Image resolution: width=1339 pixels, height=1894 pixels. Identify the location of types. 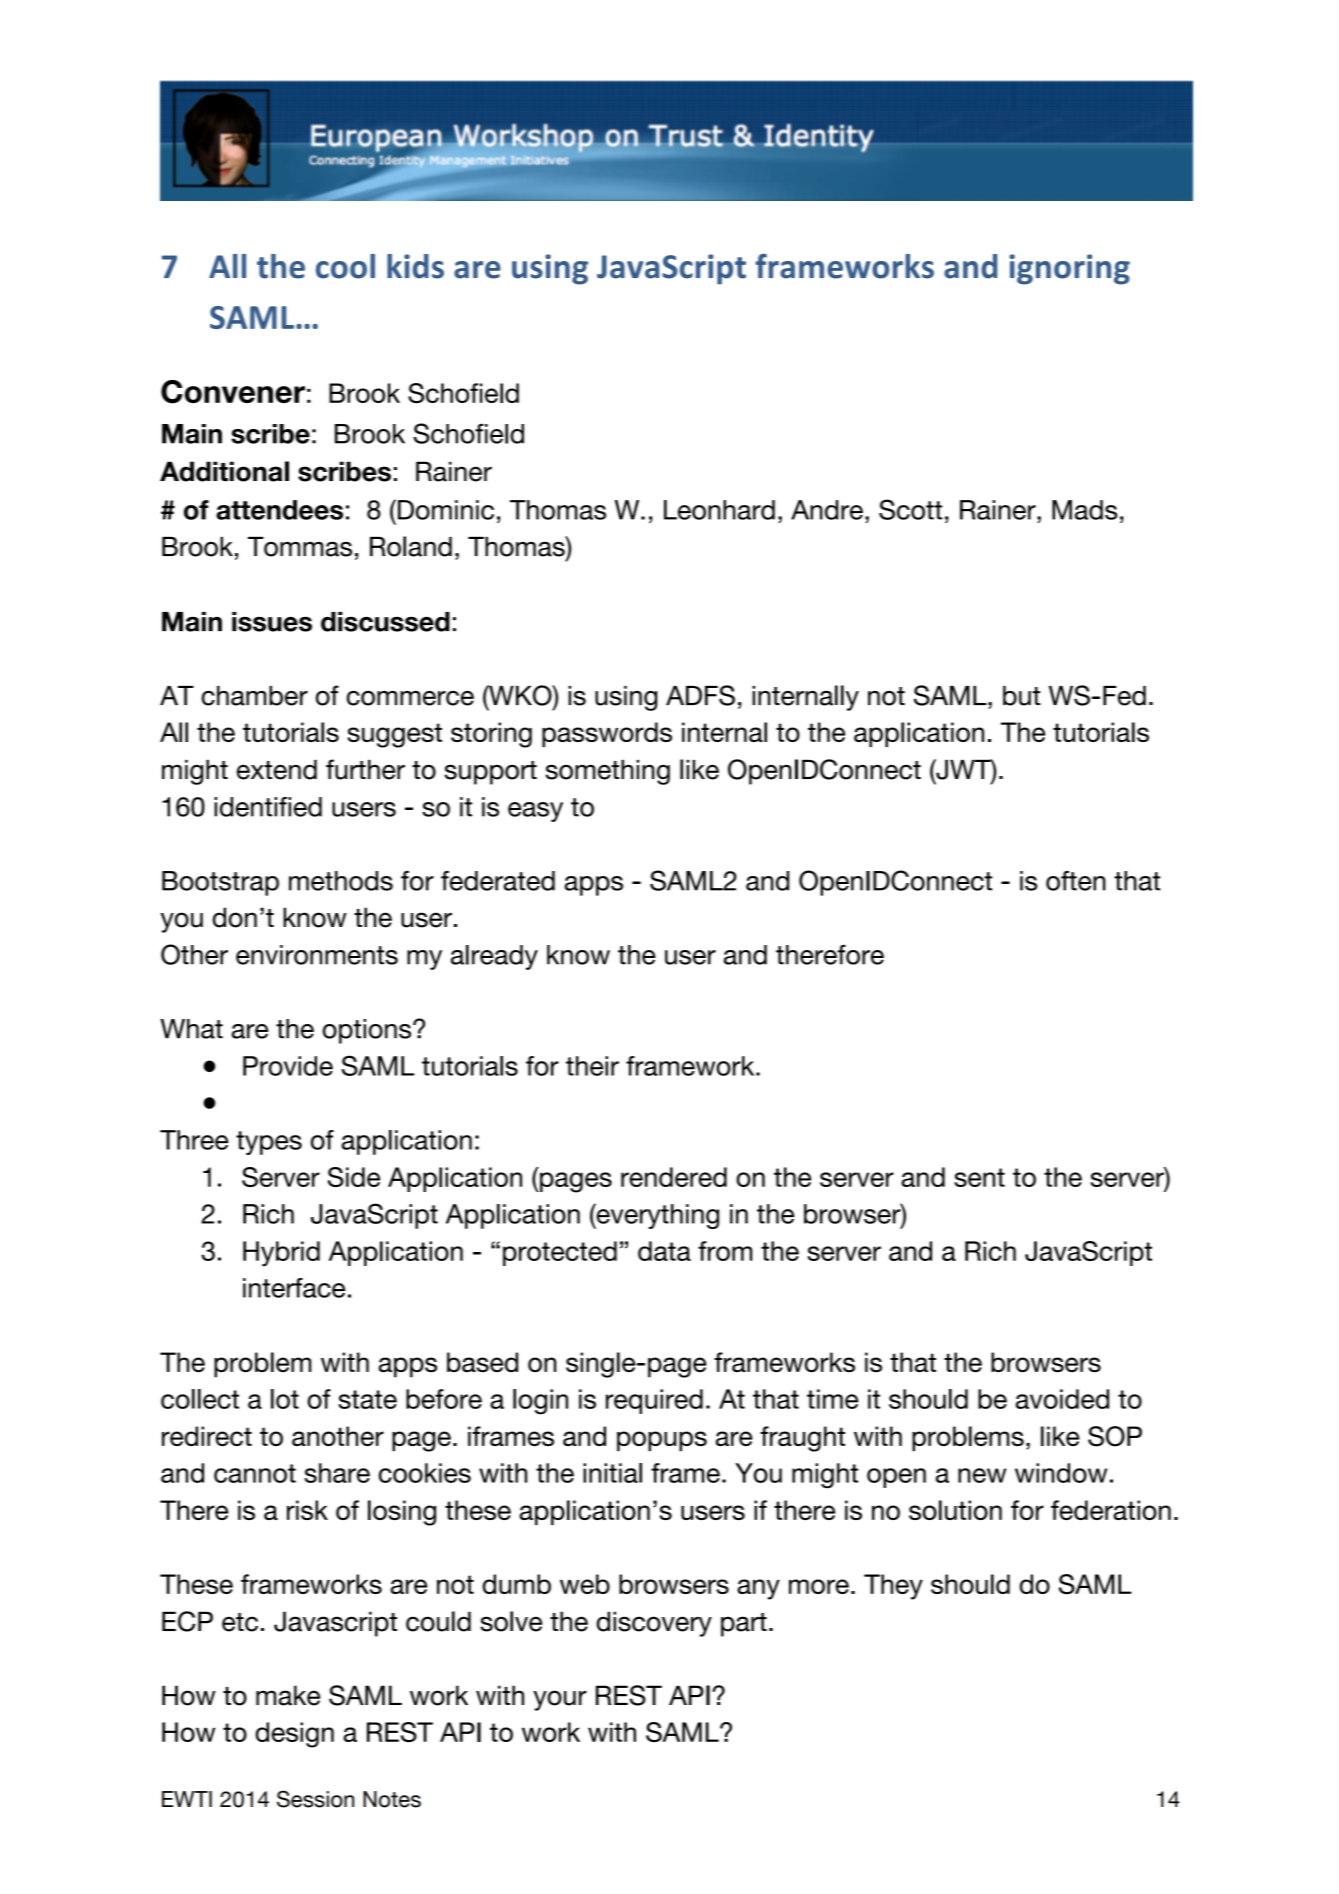
(269, 1143).
